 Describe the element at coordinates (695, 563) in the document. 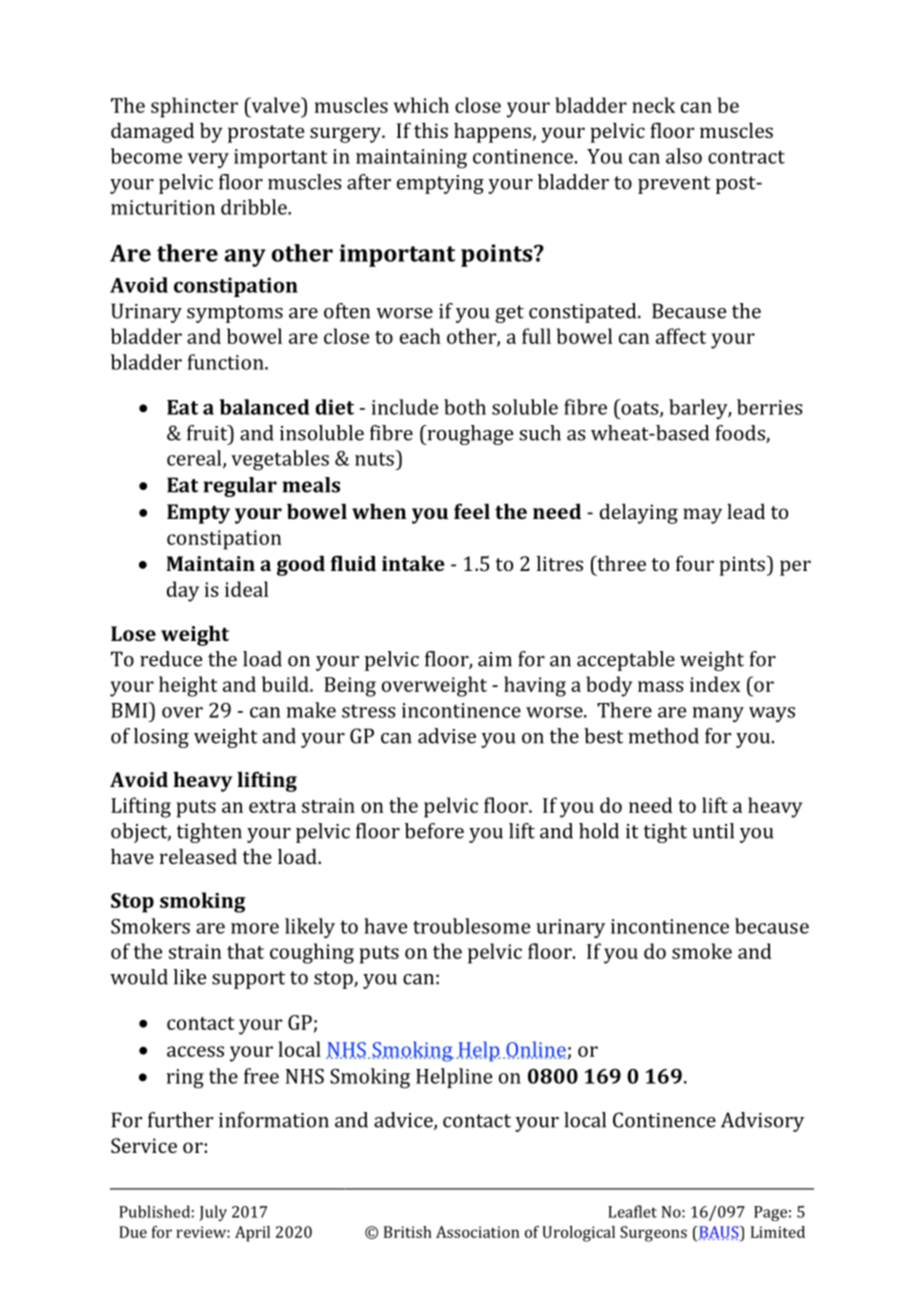

I see `four` at that location.
